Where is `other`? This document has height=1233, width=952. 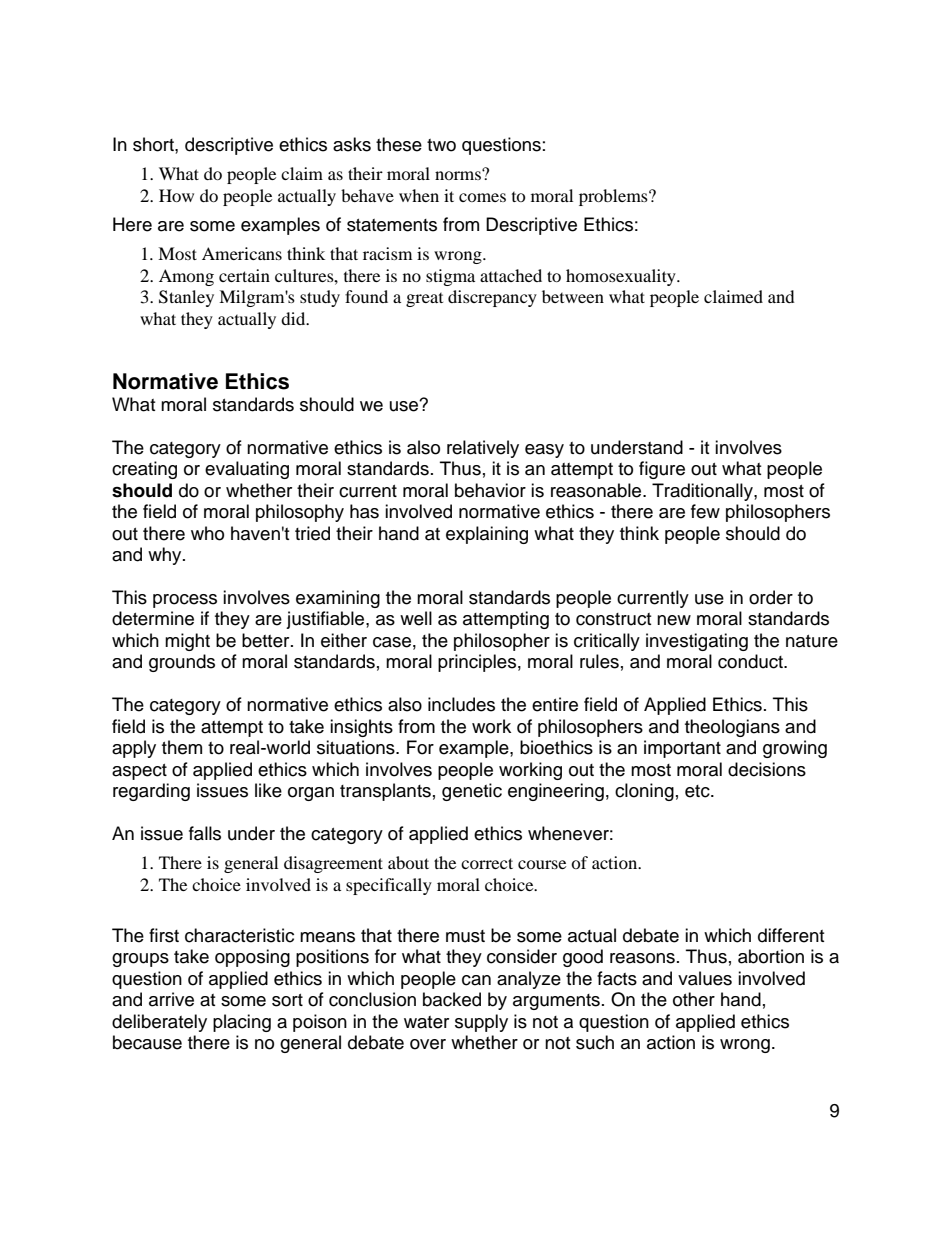 other is located at coordinates (694, 999).
